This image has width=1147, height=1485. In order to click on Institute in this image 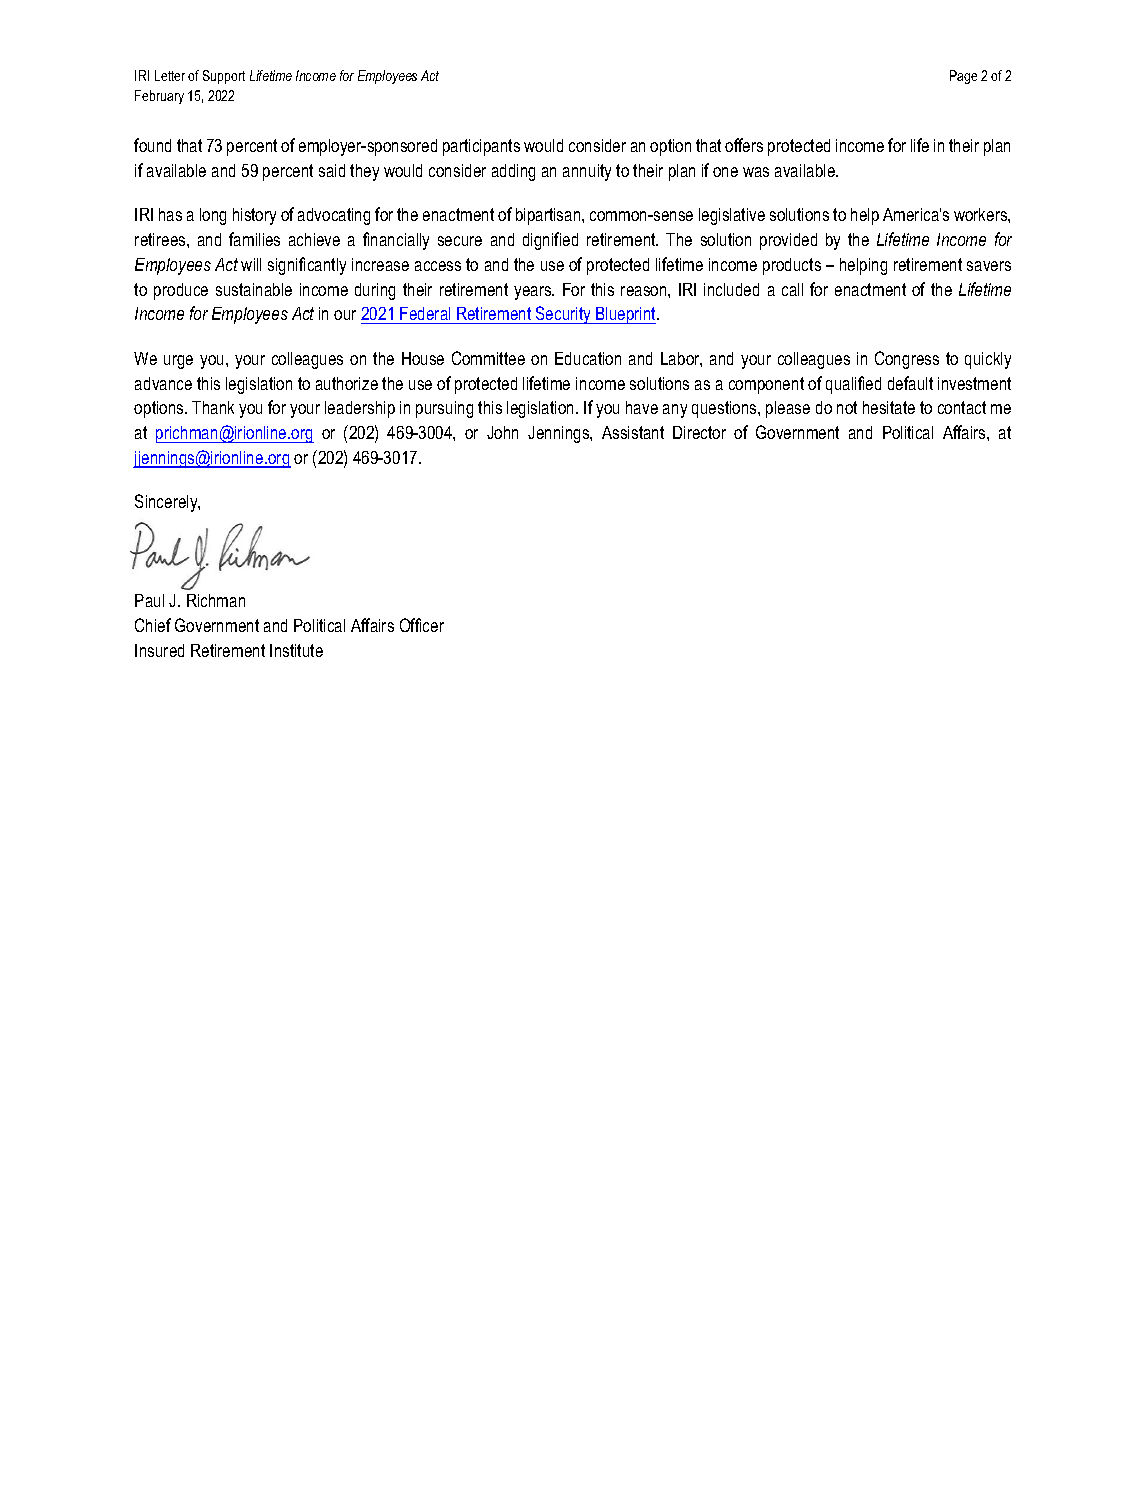, I will do `click(296, 650)`.
